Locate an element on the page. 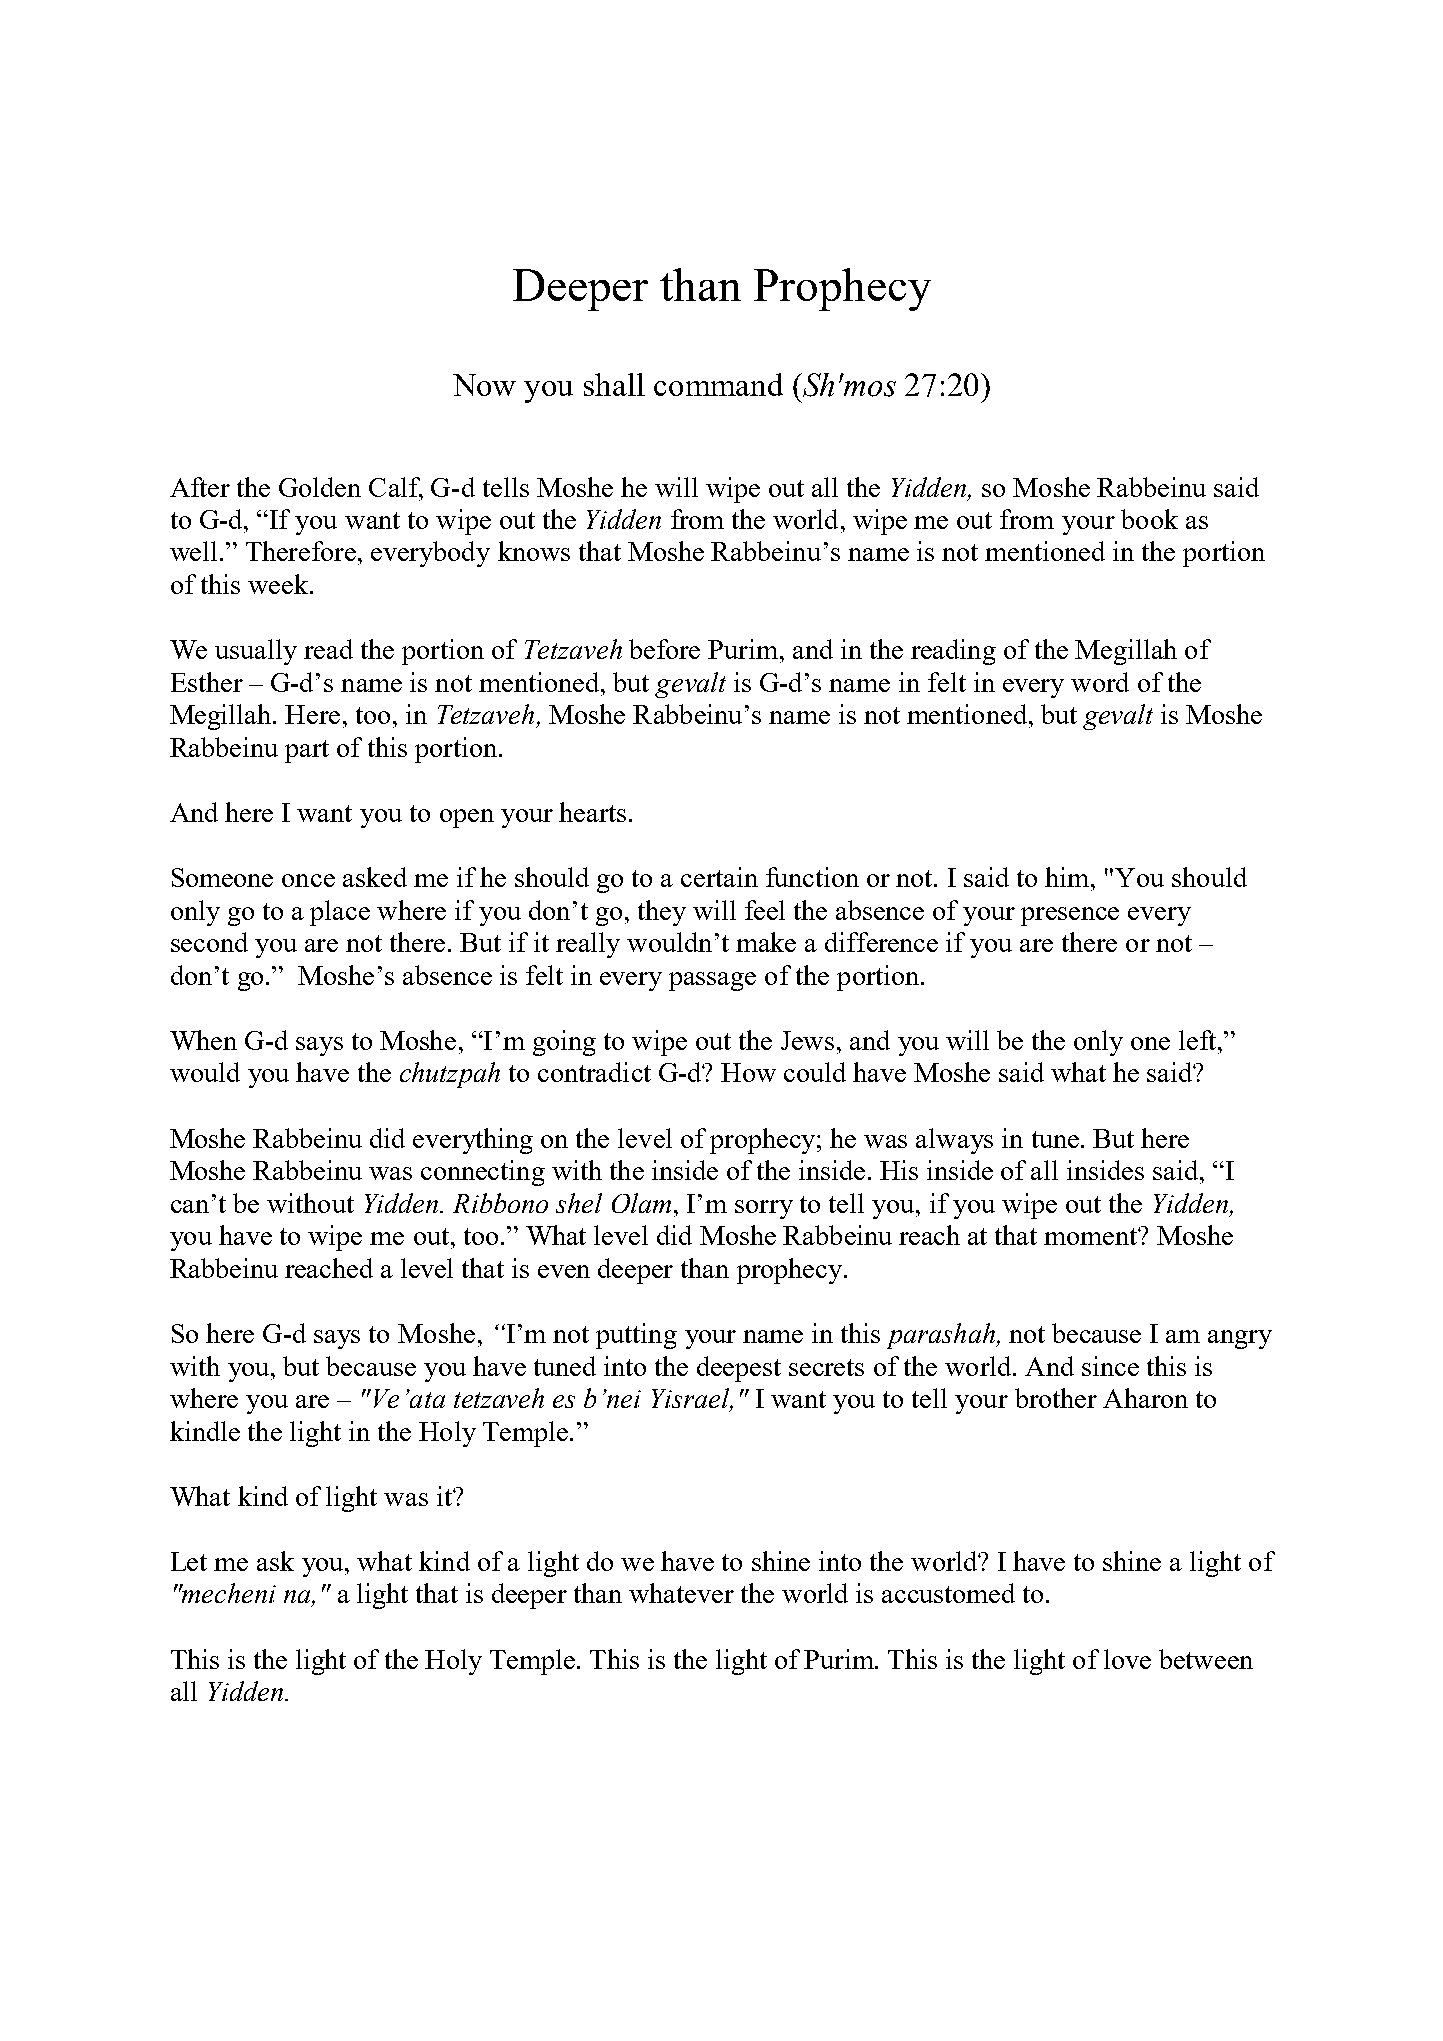 The image size is (1443, 2041). even is located at coordinates (564, 1271).
